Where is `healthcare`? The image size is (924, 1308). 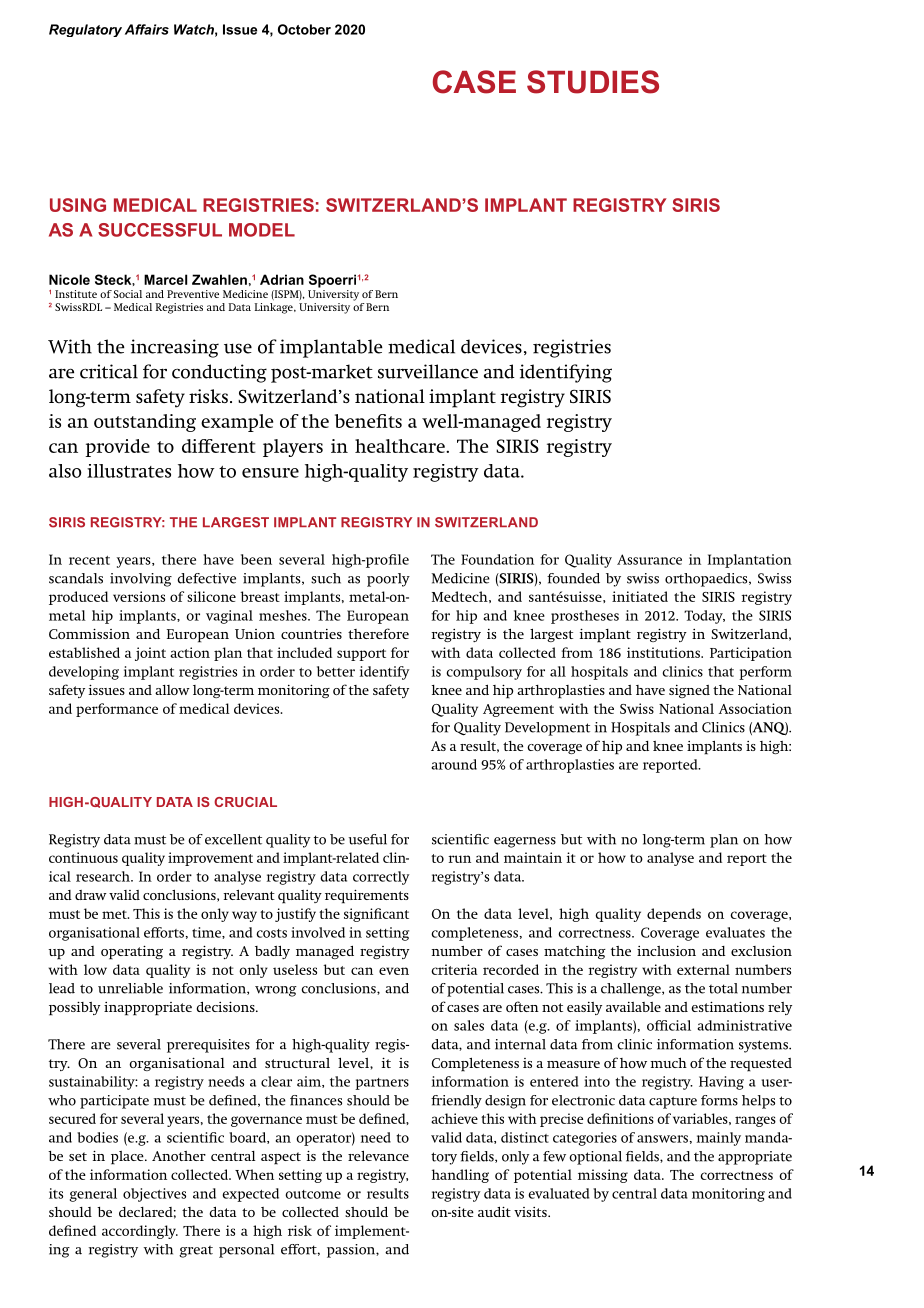
healthcare is located at coordinates (401, 446).
